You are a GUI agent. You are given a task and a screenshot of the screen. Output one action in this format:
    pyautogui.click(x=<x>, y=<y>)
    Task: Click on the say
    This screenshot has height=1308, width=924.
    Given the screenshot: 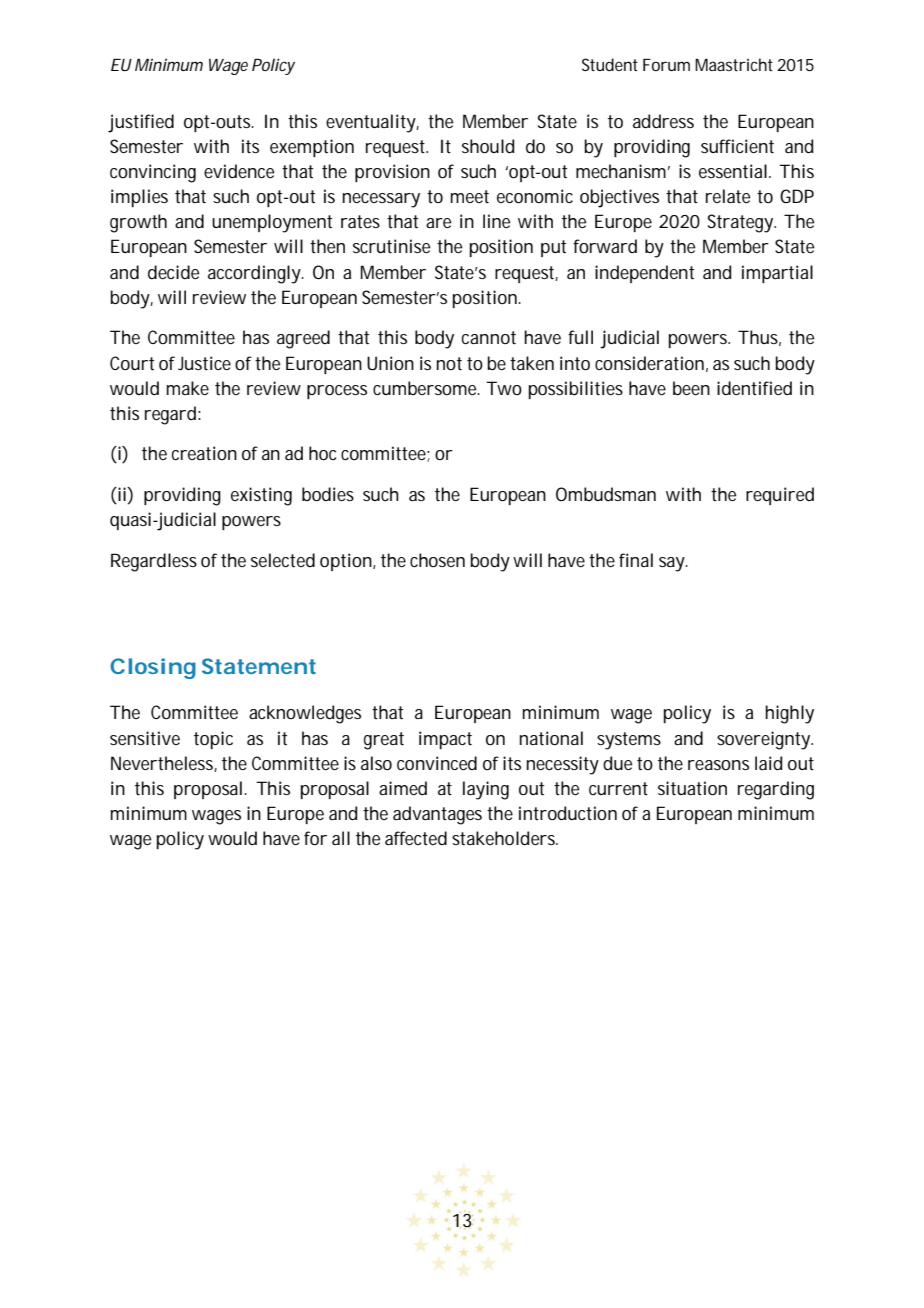 What is the action you would take?
    pyautogui.click(x=673, y=564)
